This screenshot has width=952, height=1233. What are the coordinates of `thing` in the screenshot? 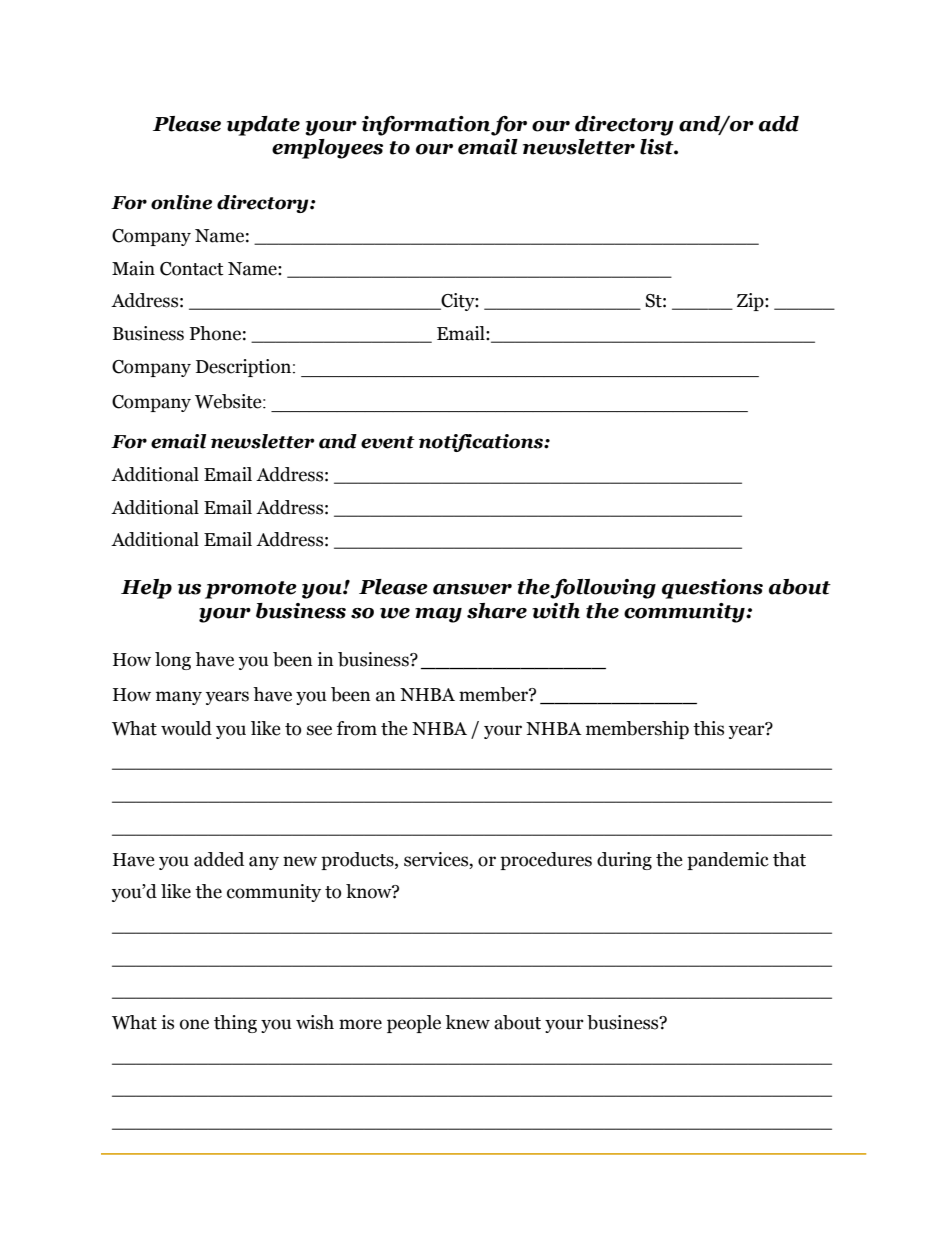 It's located at (235, 1024).
